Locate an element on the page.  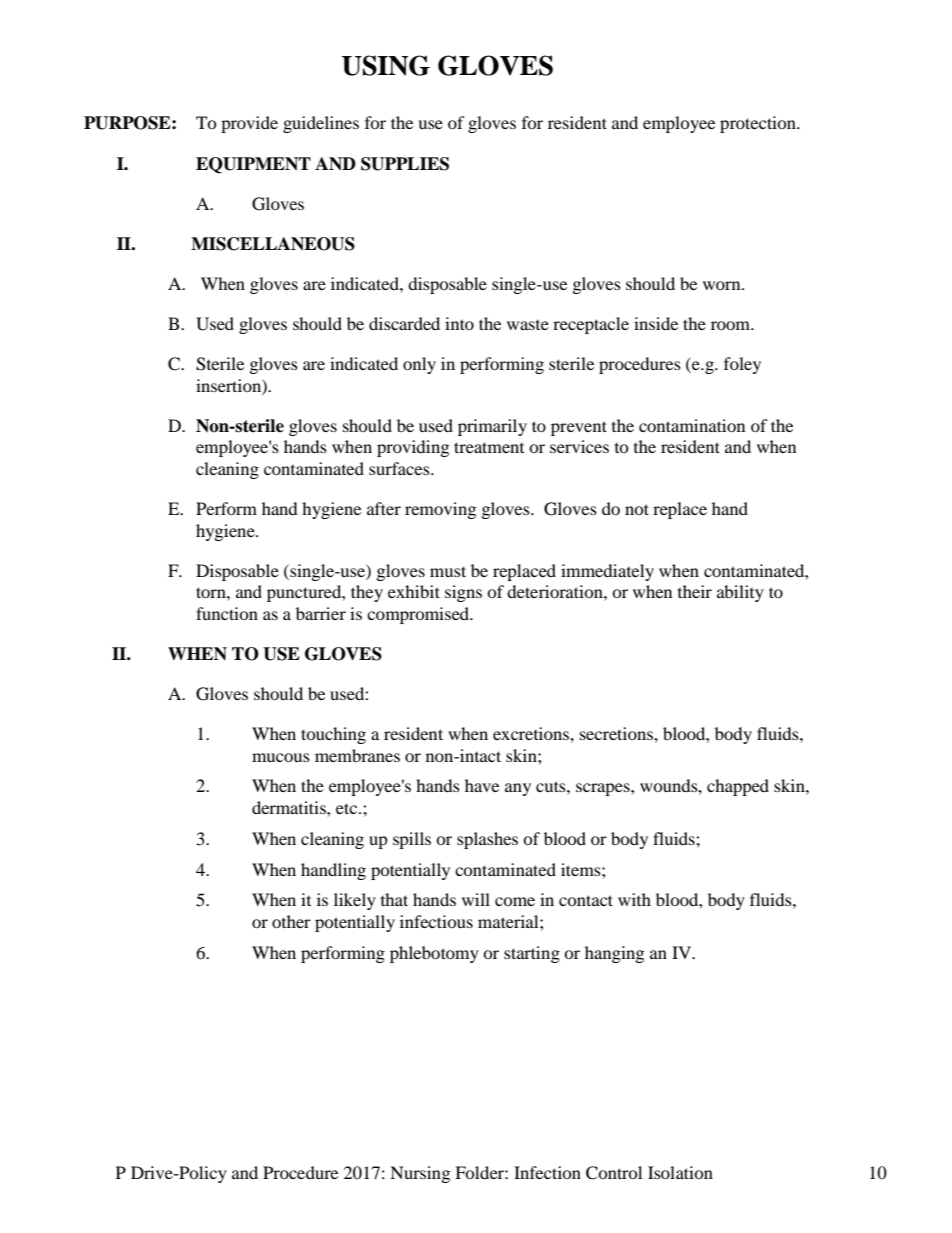
guidelines is located at coordinates (321, 124).
